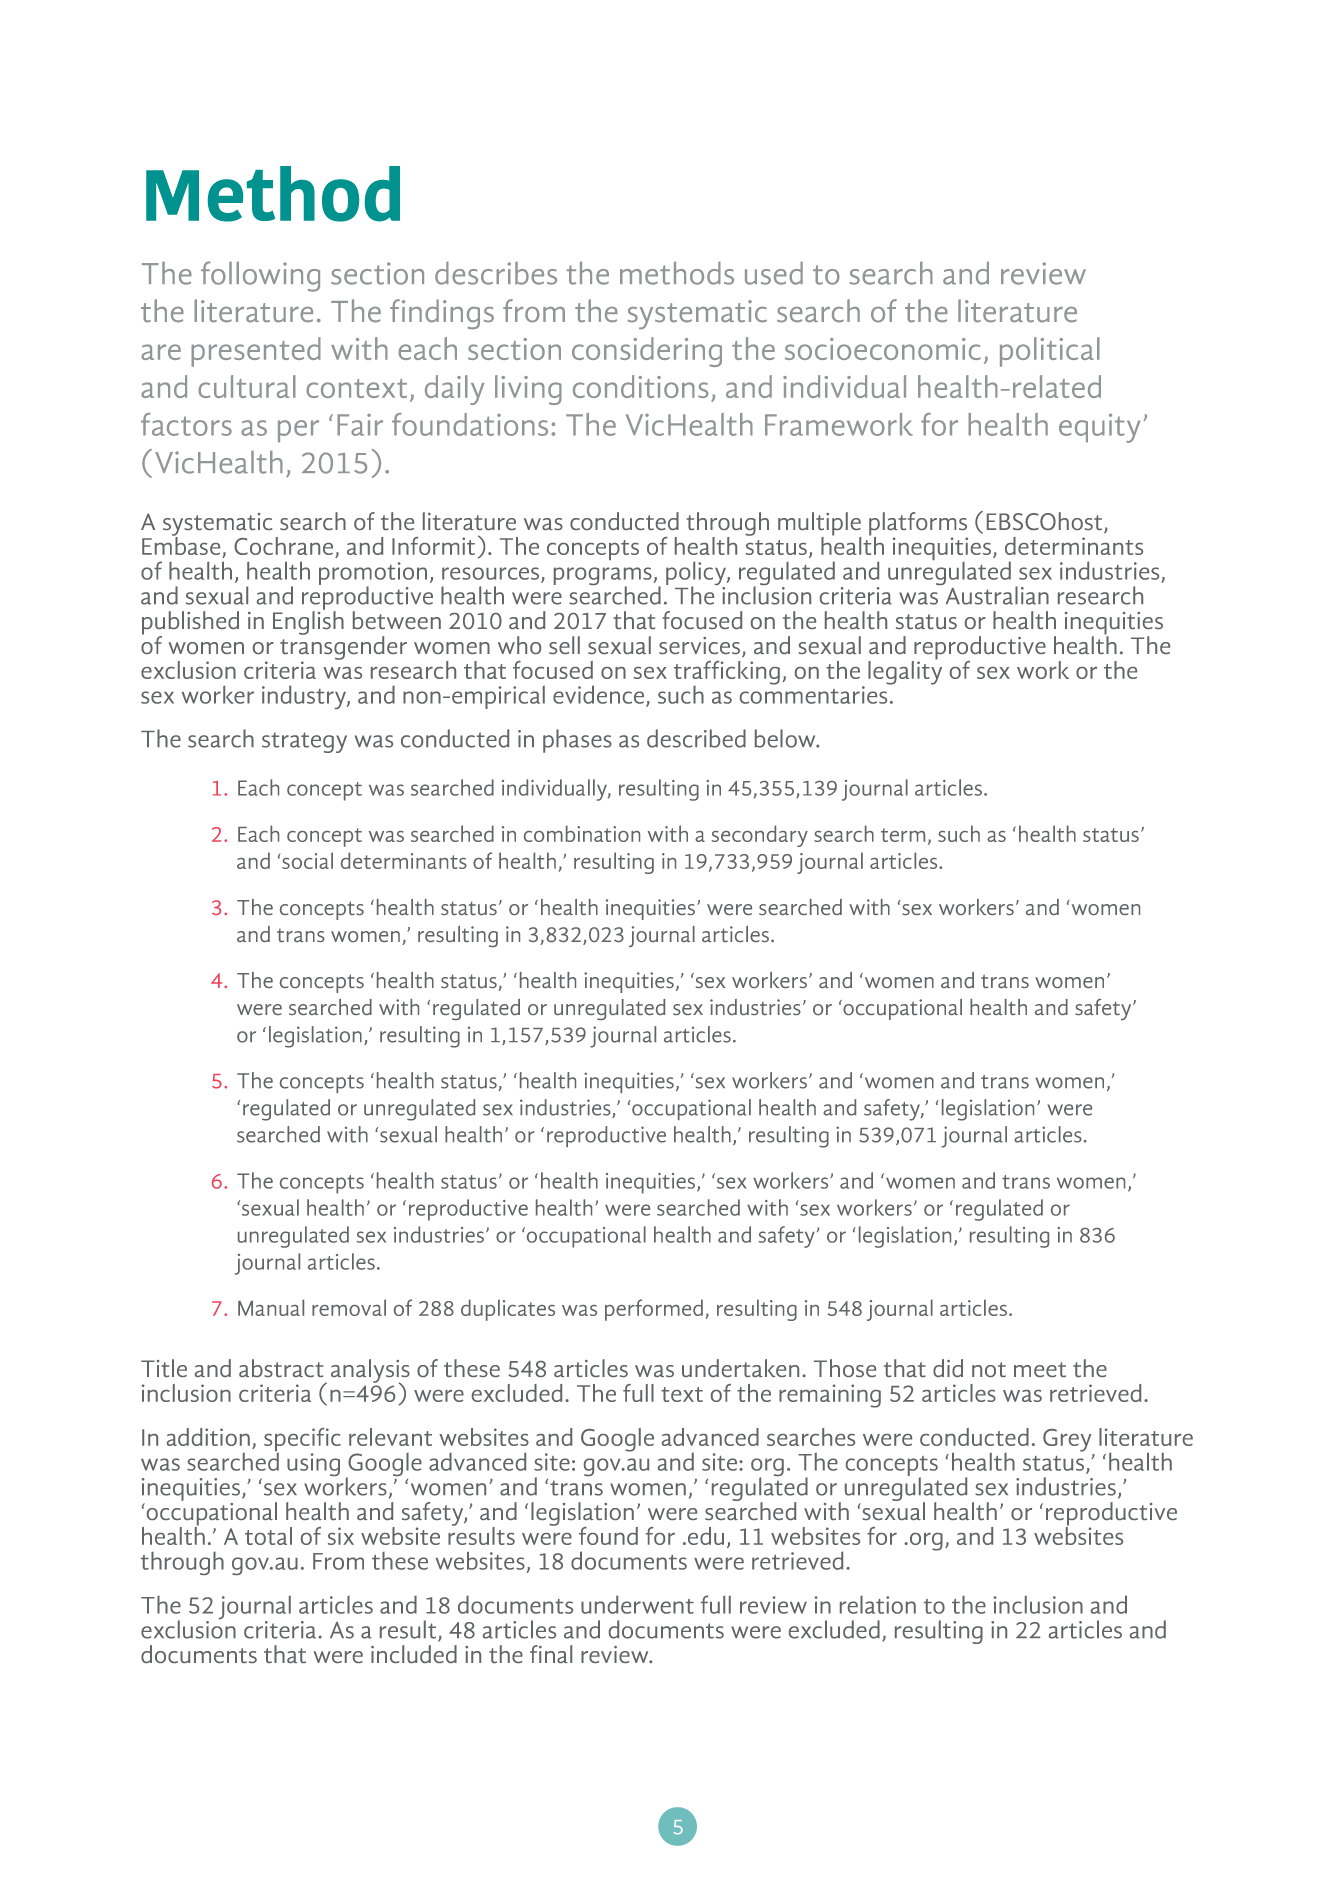 Image resolution: width=1341 pixels, height=1896 pixels. I want to click on total, so click(268, 1536).
